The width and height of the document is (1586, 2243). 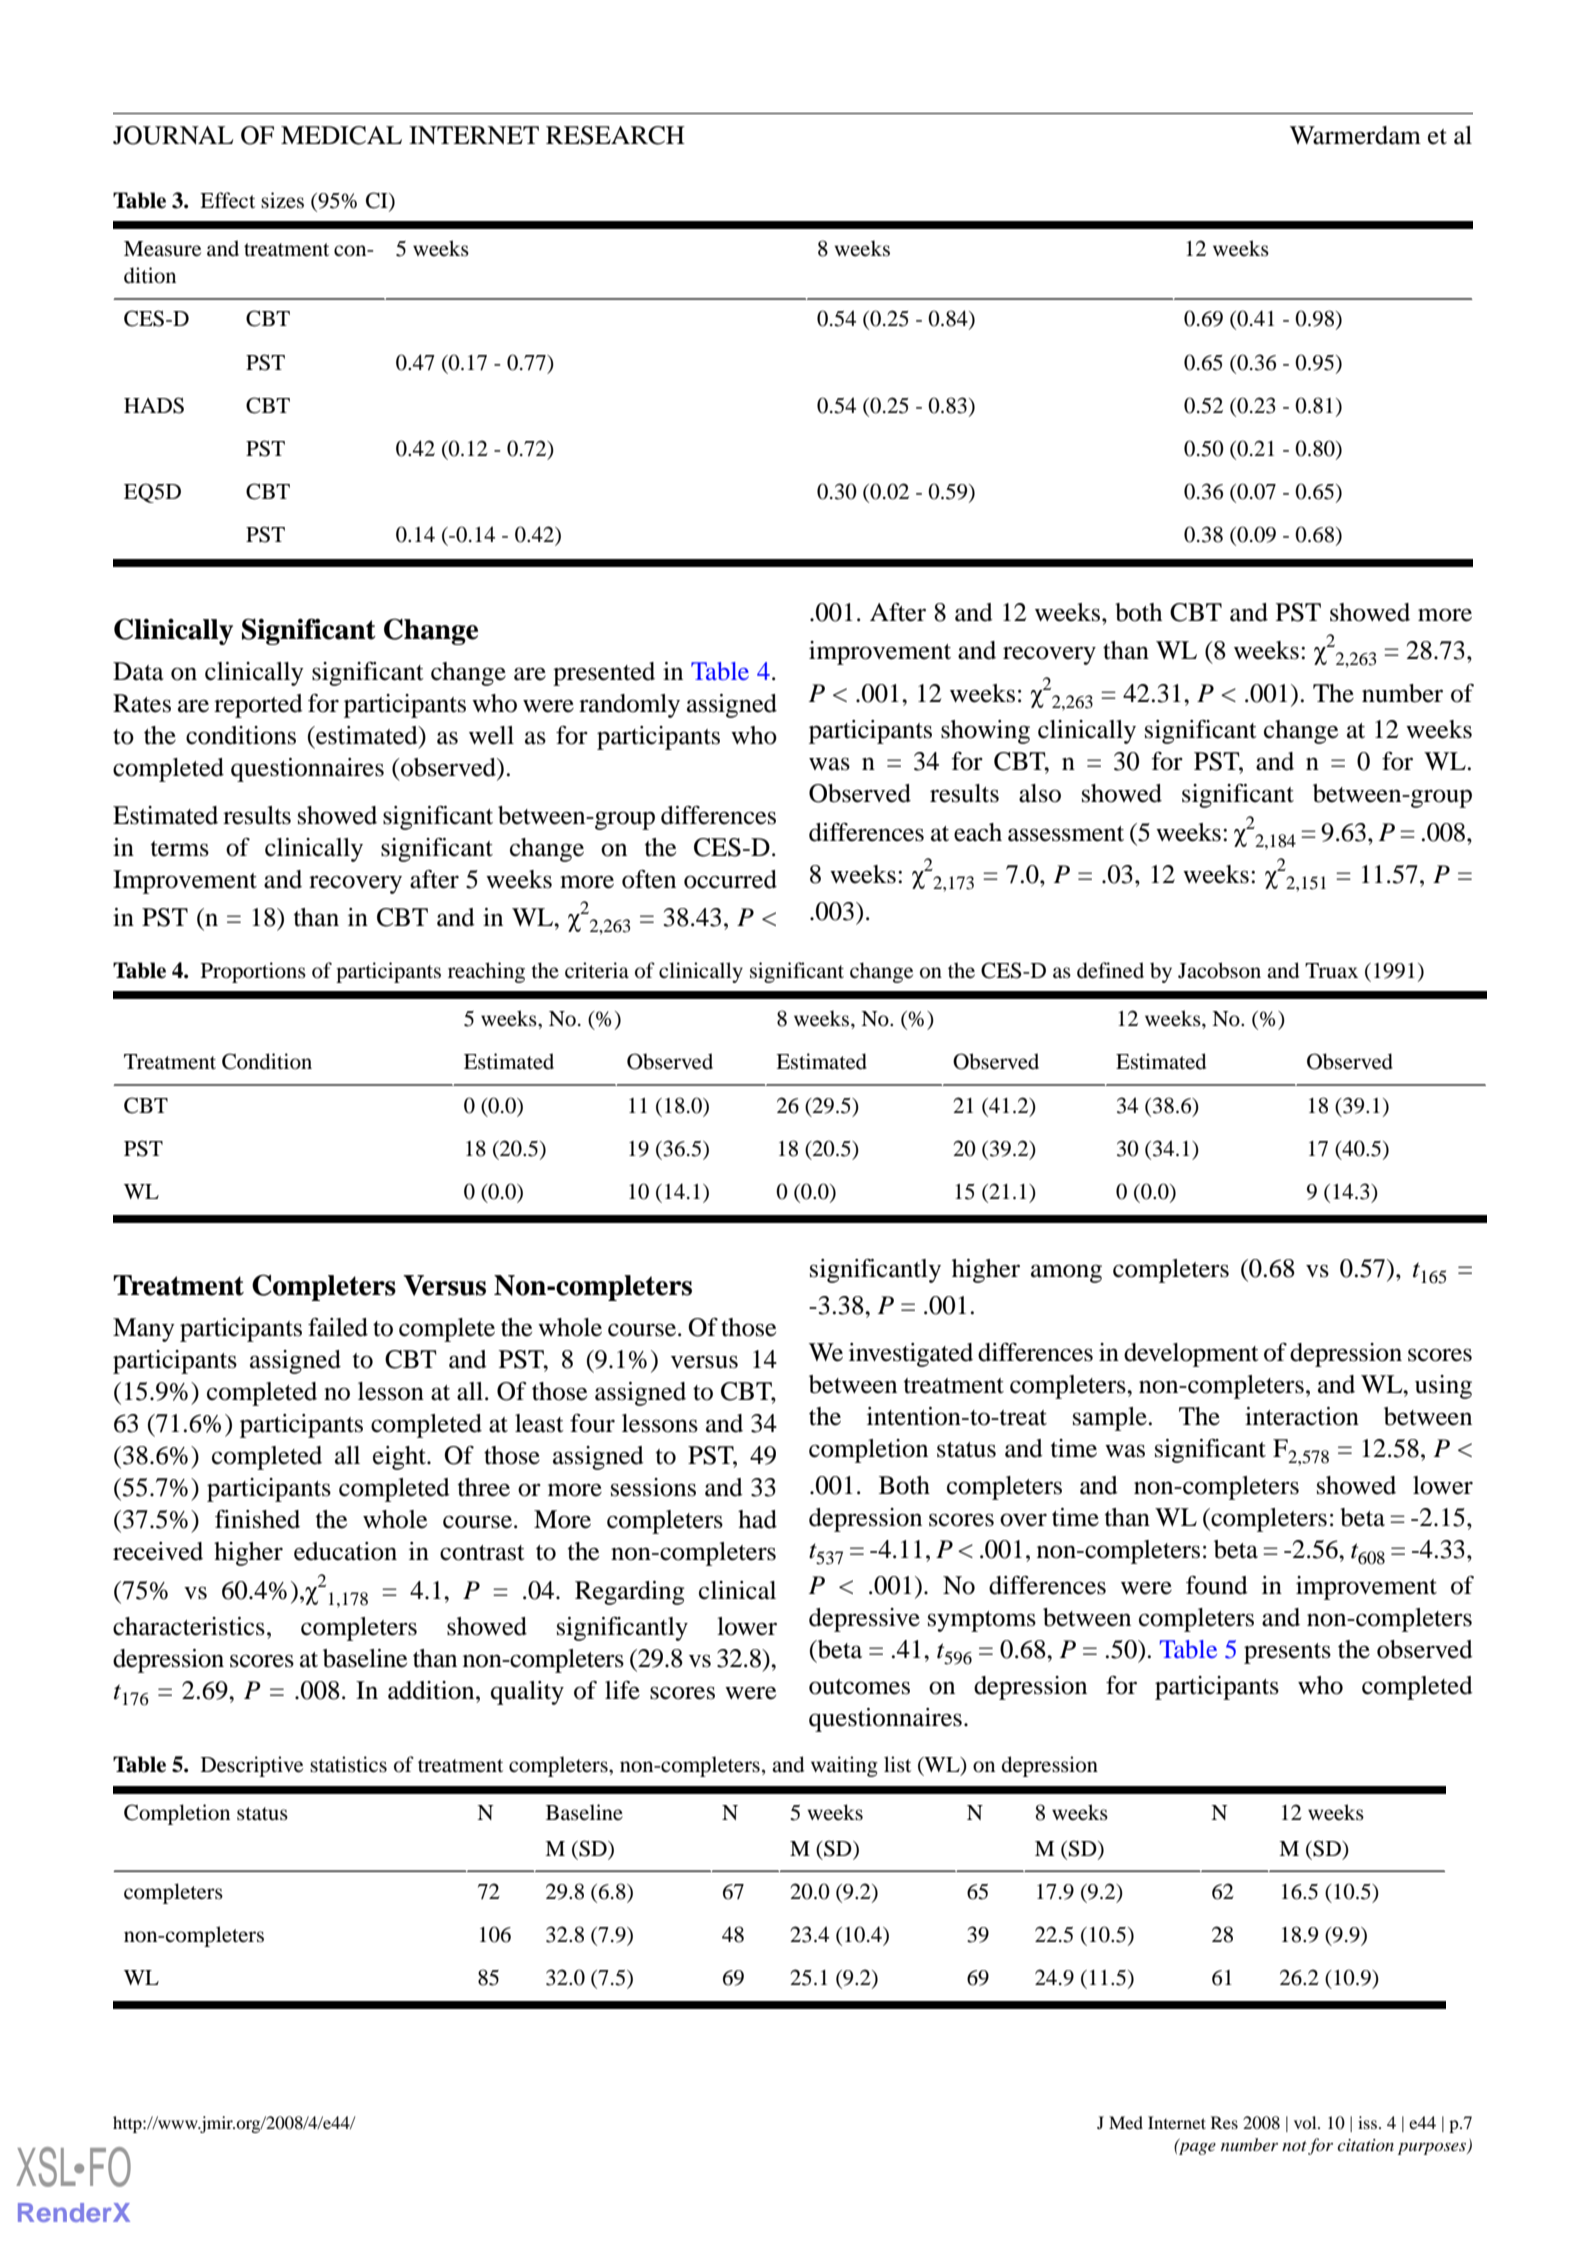 I want to click on education, so click(x=345, y=1551).
